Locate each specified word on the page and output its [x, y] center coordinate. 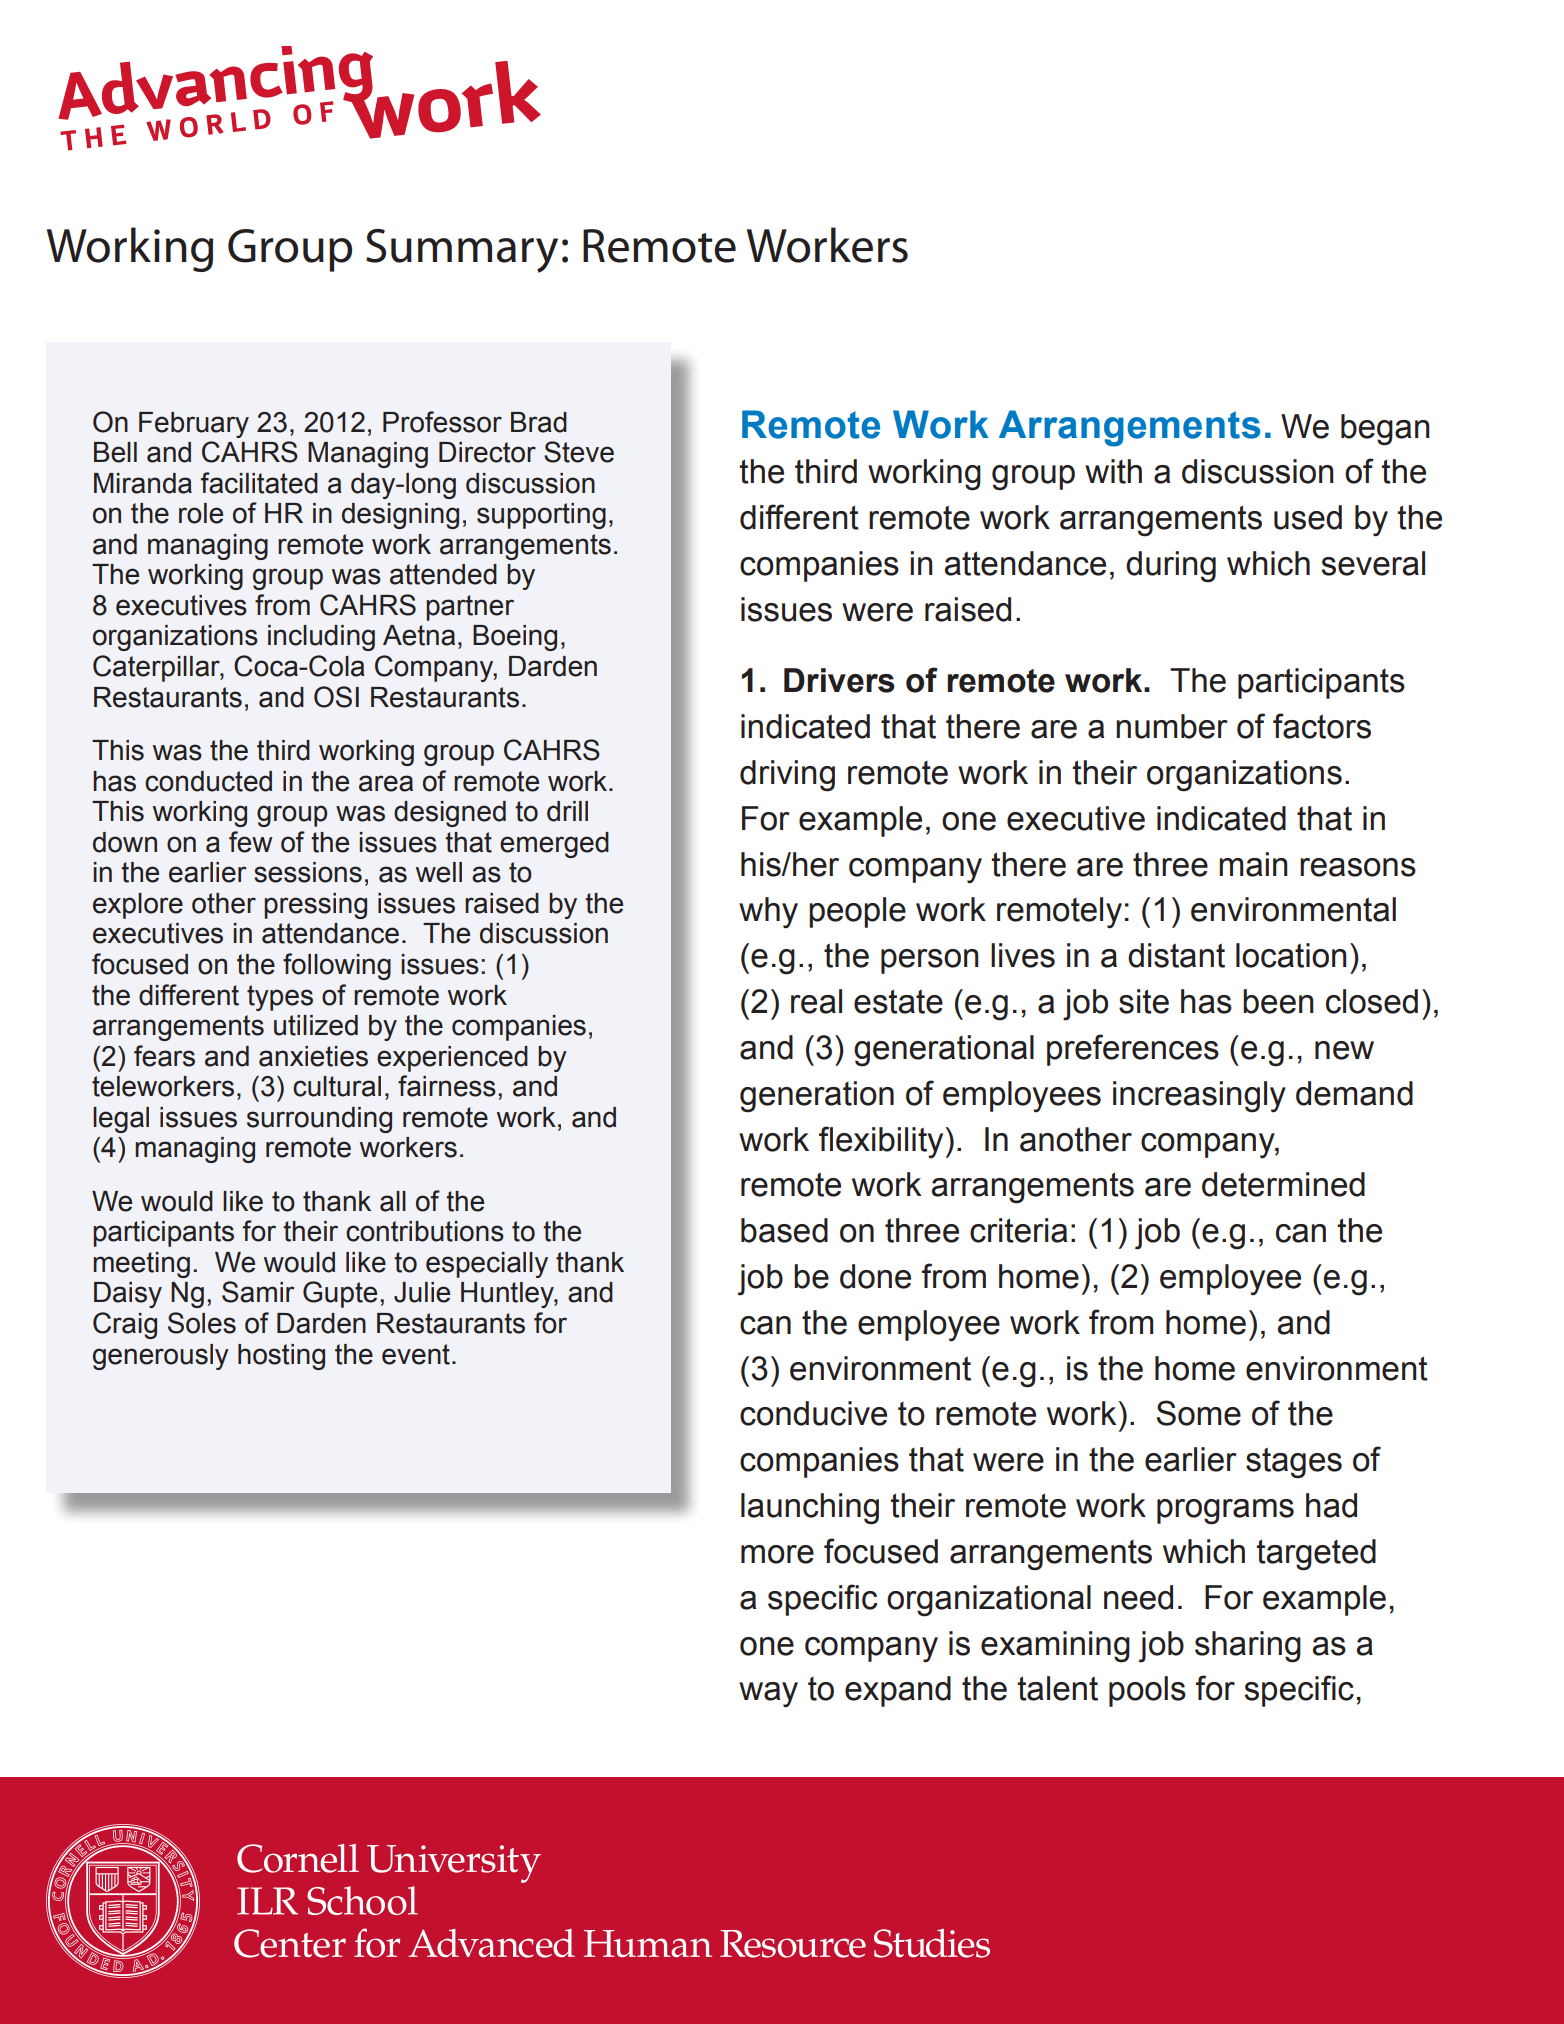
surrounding [319, 1120]
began [1385, 430]
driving [787, 776]
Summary [462, 251]
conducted [208, 781]
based [784, 1230]
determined [1283, 1184]
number [1172, 726]
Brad [539, 422]
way [768, 1695]
